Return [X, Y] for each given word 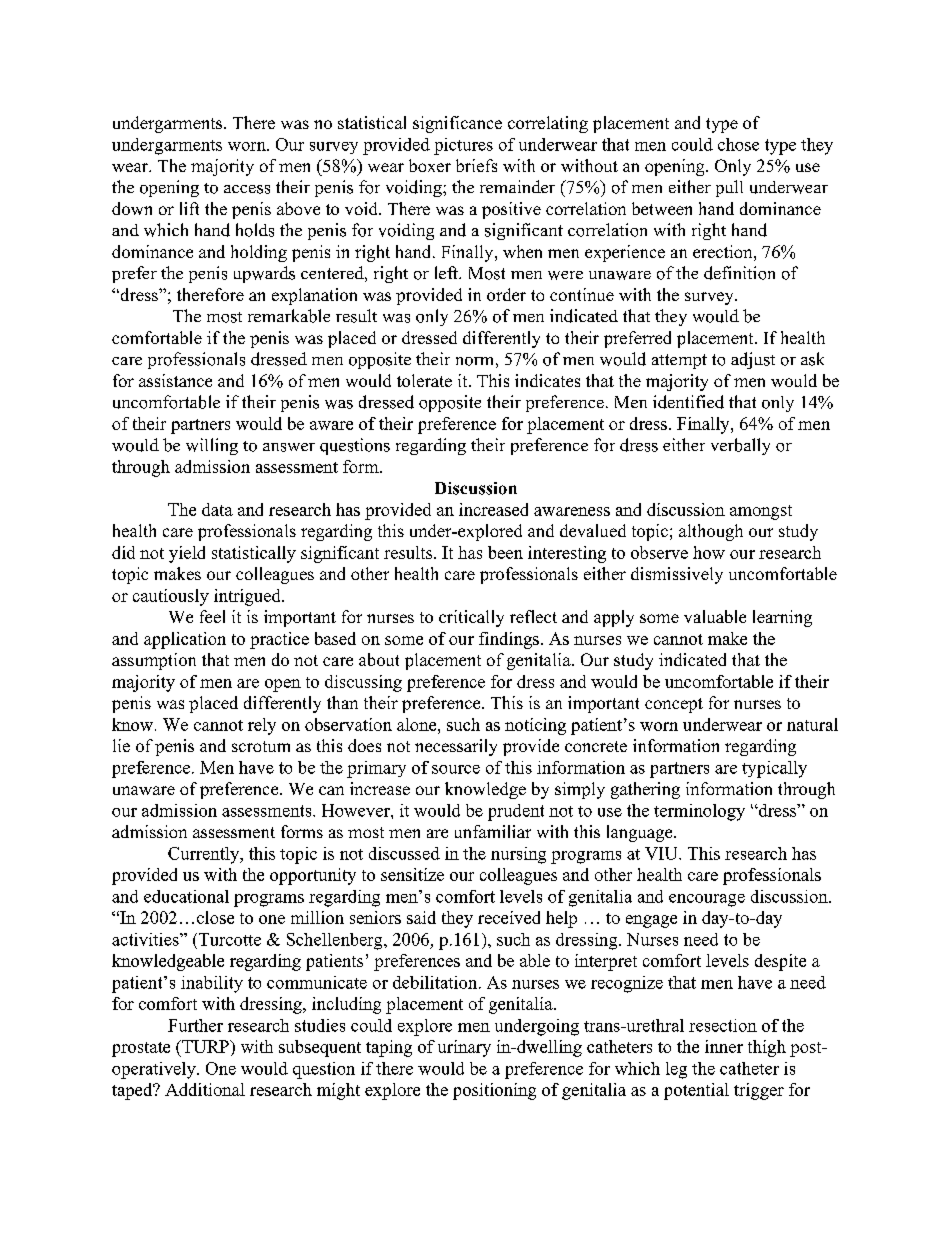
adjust [753, 360]
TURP [205, 1046]
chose [738, 144]
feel [212, 616]
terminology [699, 812]
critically [471, 618]
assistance [175, 380]
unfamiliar [493, 831]
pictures [463, 146]
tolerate [424, 380]
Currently [205, 855]
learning [782, 618]
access [247, 189]
